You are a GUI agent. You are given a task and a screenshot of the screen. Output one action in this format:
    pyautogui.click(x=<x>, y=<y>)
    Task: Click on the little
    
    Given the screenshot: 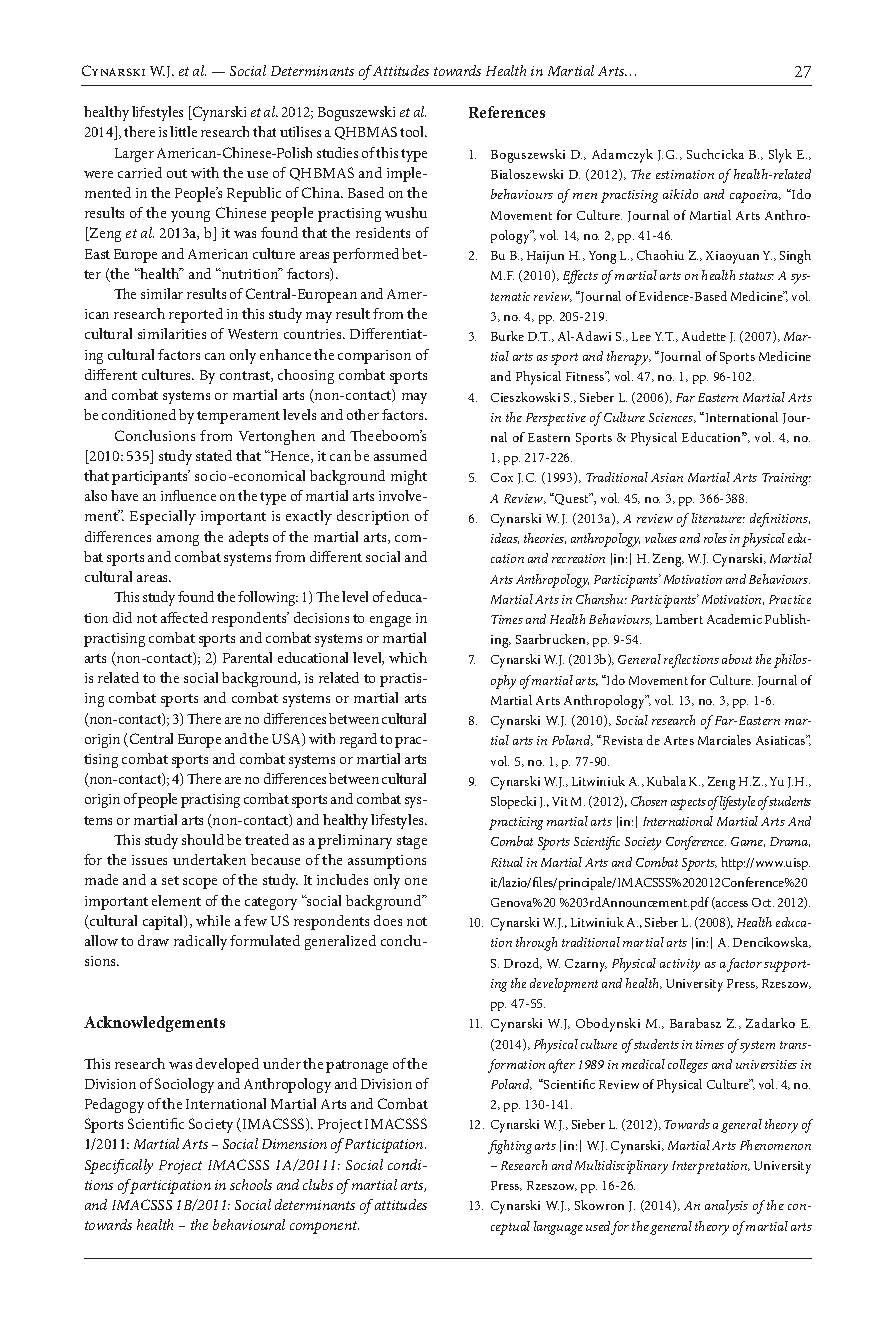 What is the action you would take?
    pyautogui.click(x=183, y=131)
